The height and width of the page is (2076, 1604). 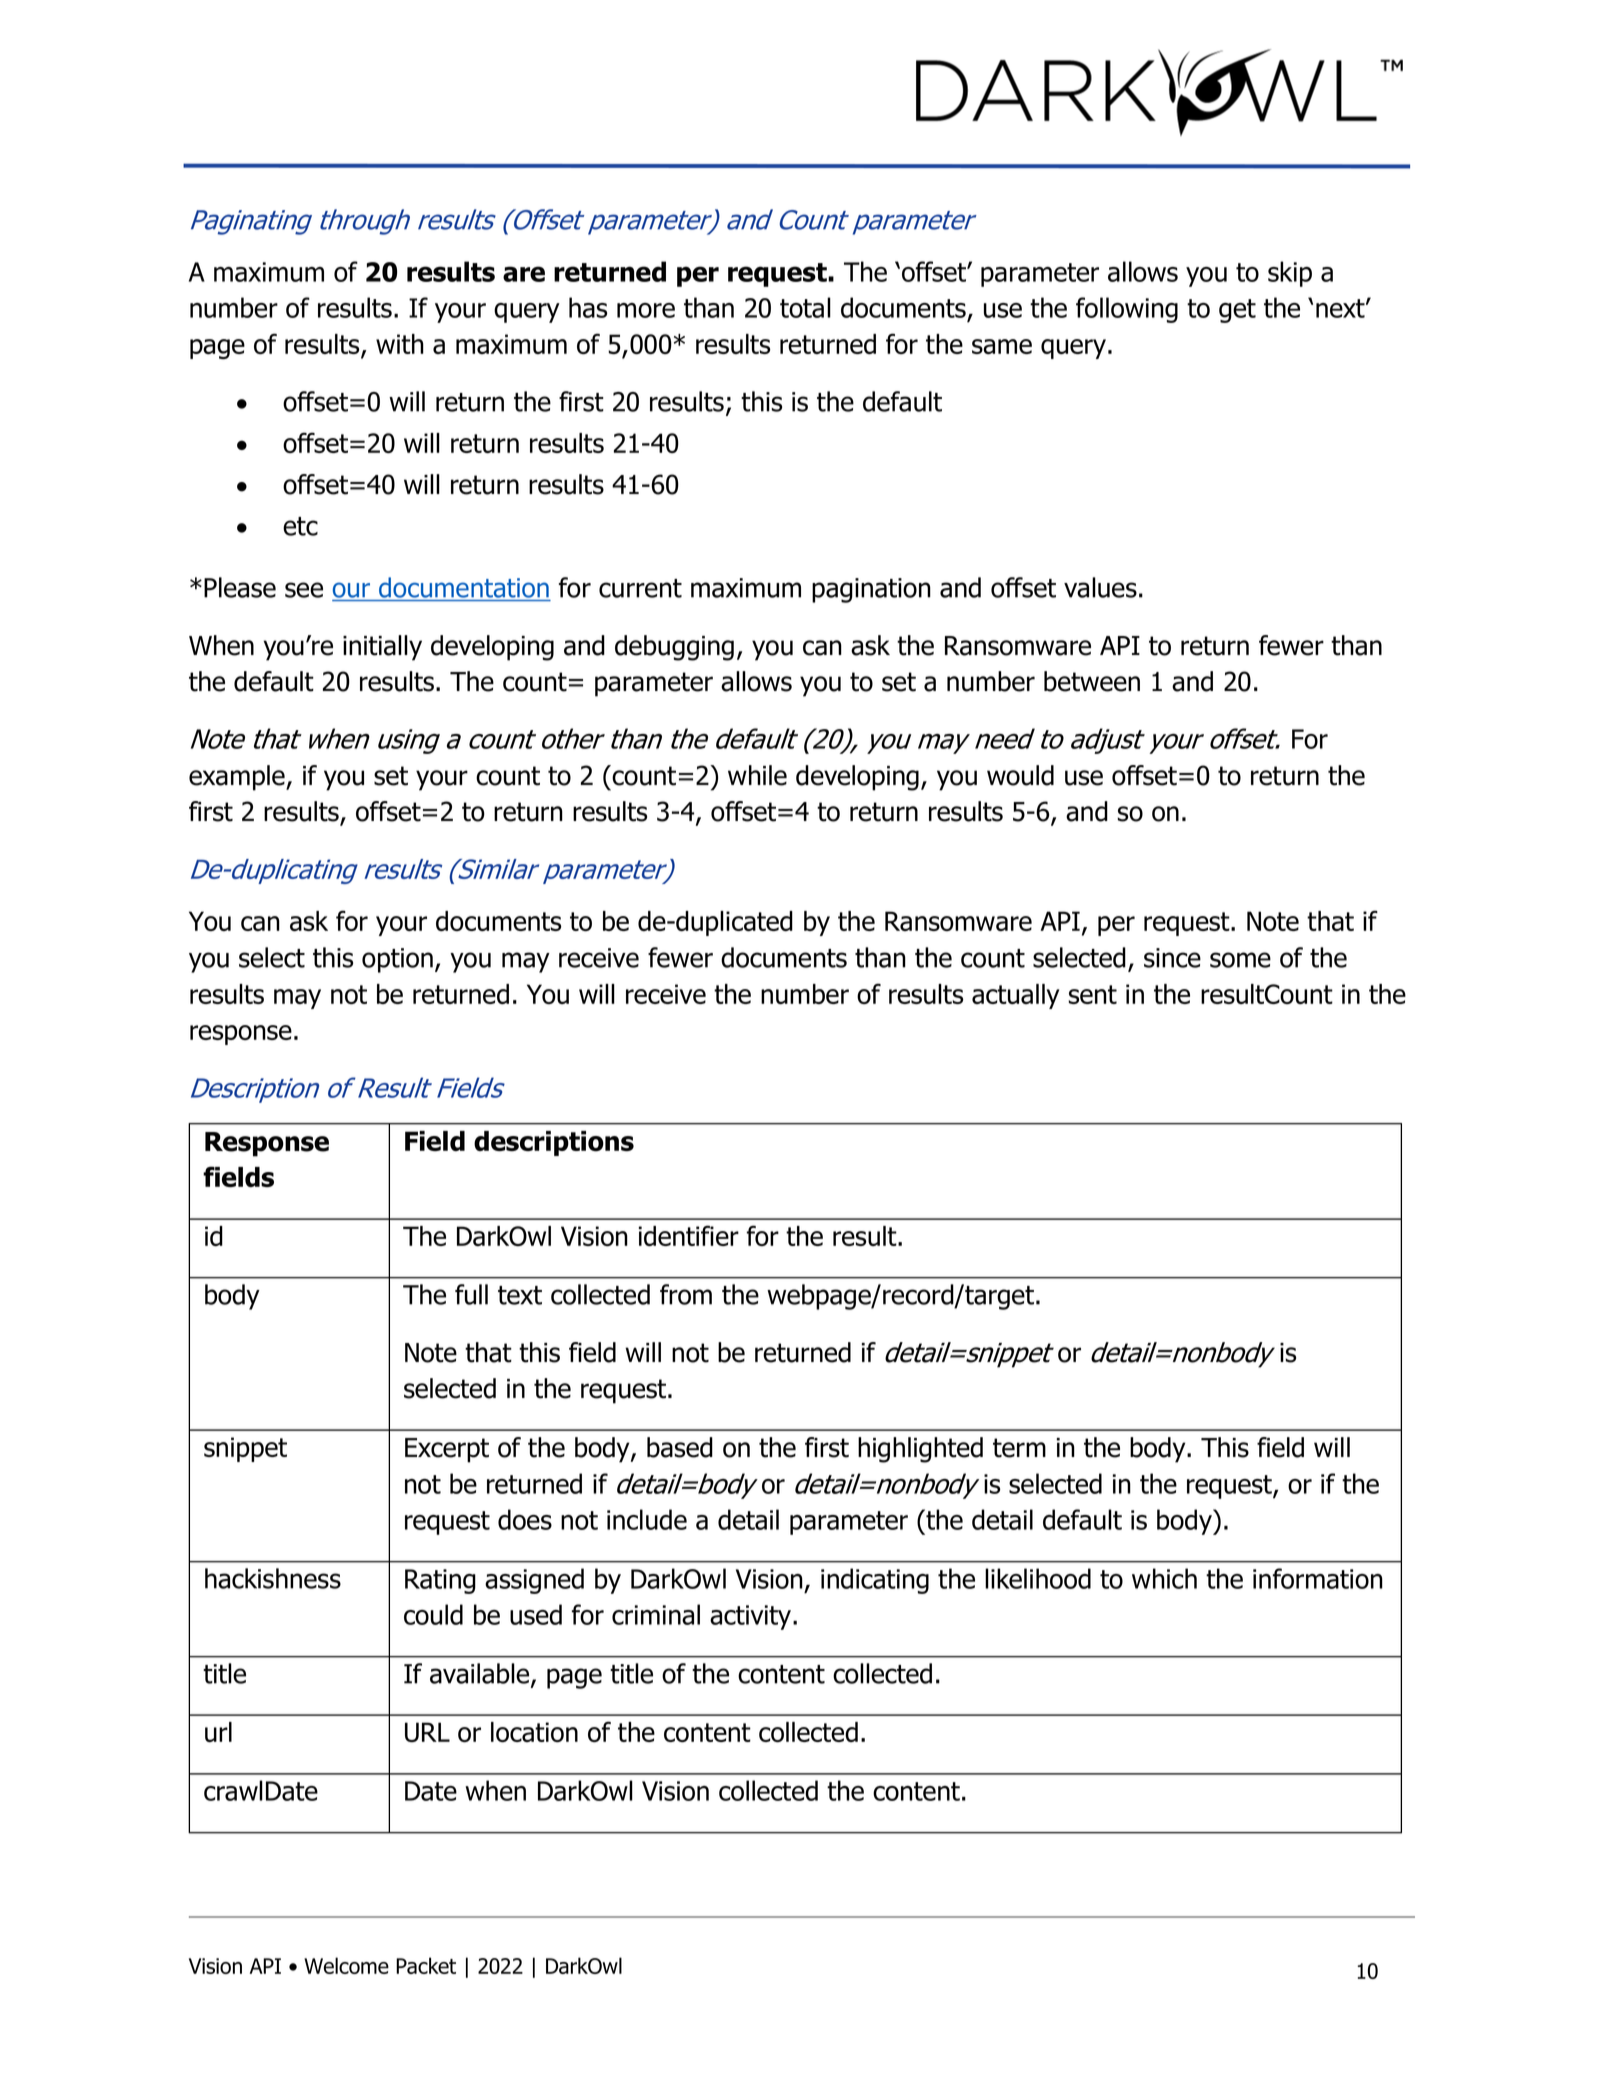 What do you see at coordinates (400, 344) in the page?
I see `with` at bounding box center [400, 344].
